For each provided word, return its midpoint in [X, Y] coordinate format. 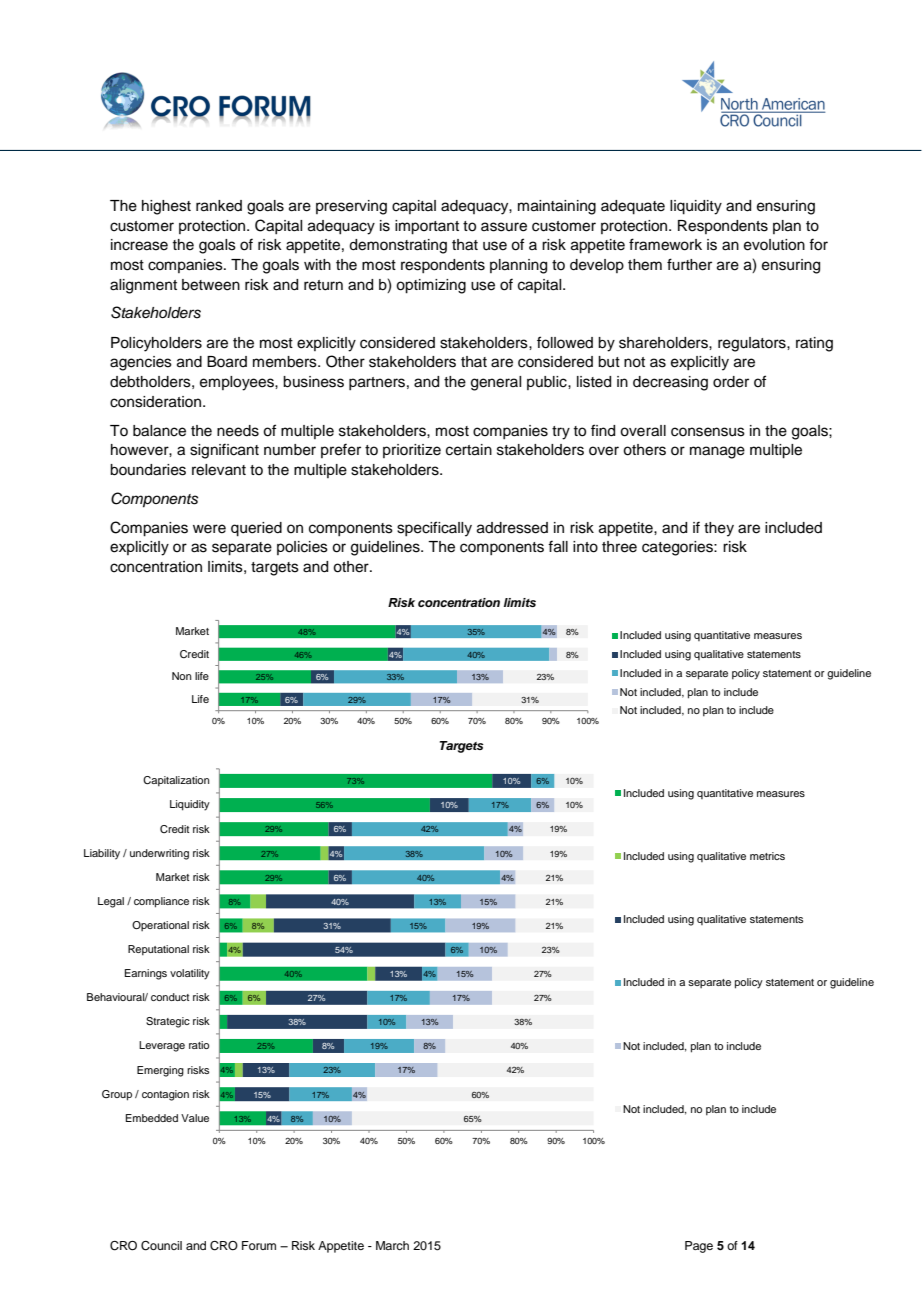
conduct [170, 997]
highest [166, 207]
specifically [434, 529]
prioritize [412, 451]
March [392, 1245]
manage [717, 452]
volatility [190, 974]
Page [699, 1247]
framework [665, 244]
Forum [259, 1245]
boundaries [148, 470]
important [427, 227]
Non [182, 676]
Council [161, 1246]
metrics [767, 856]
